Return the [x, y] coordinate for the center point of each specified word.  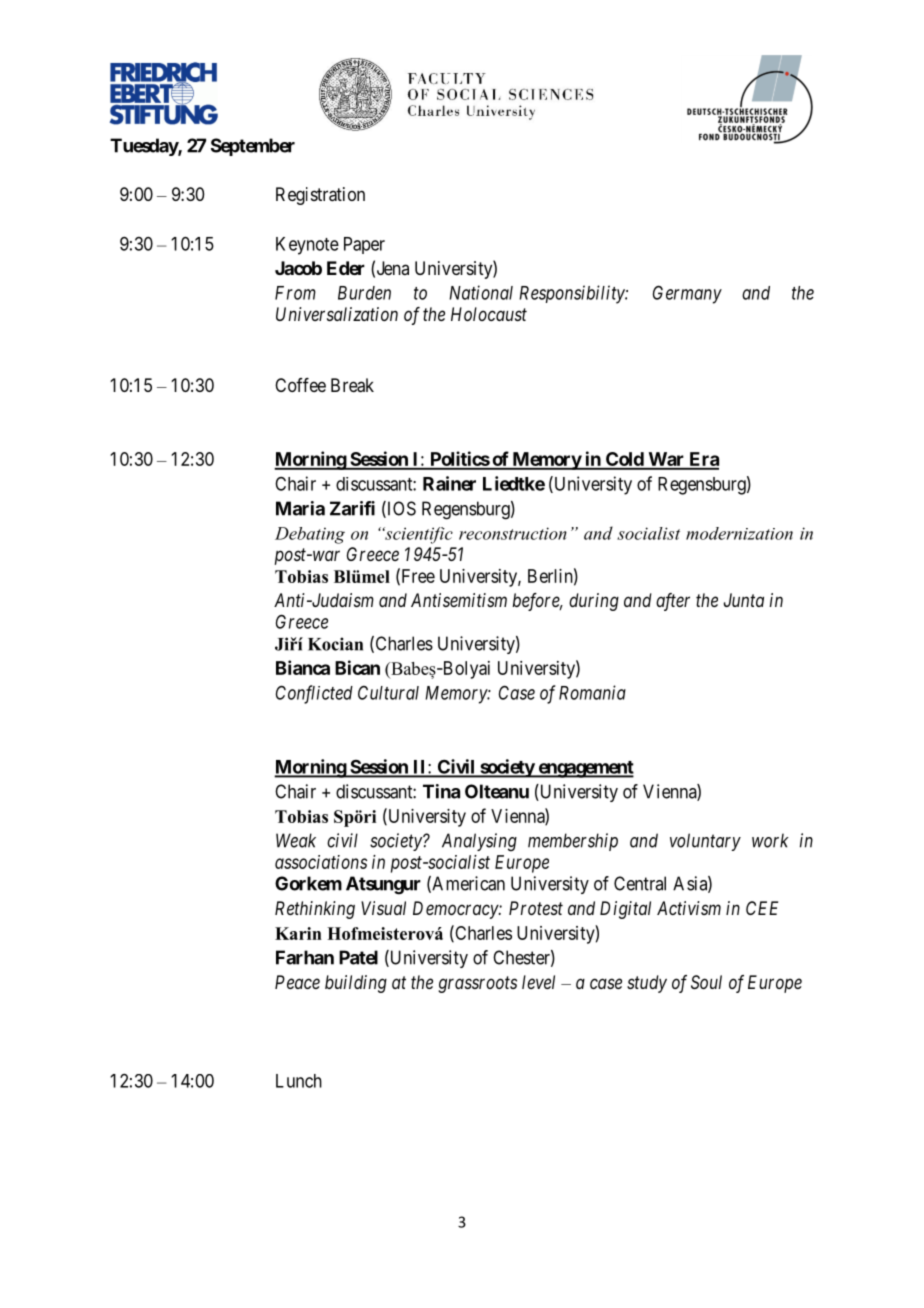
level [538, 982]
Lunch [299, 1081]
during [594, 602]
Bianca [303, 667]
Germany [687, 294]
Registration [320, 196]
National [481, 292]
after [673, 602]
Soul [706, 982]
